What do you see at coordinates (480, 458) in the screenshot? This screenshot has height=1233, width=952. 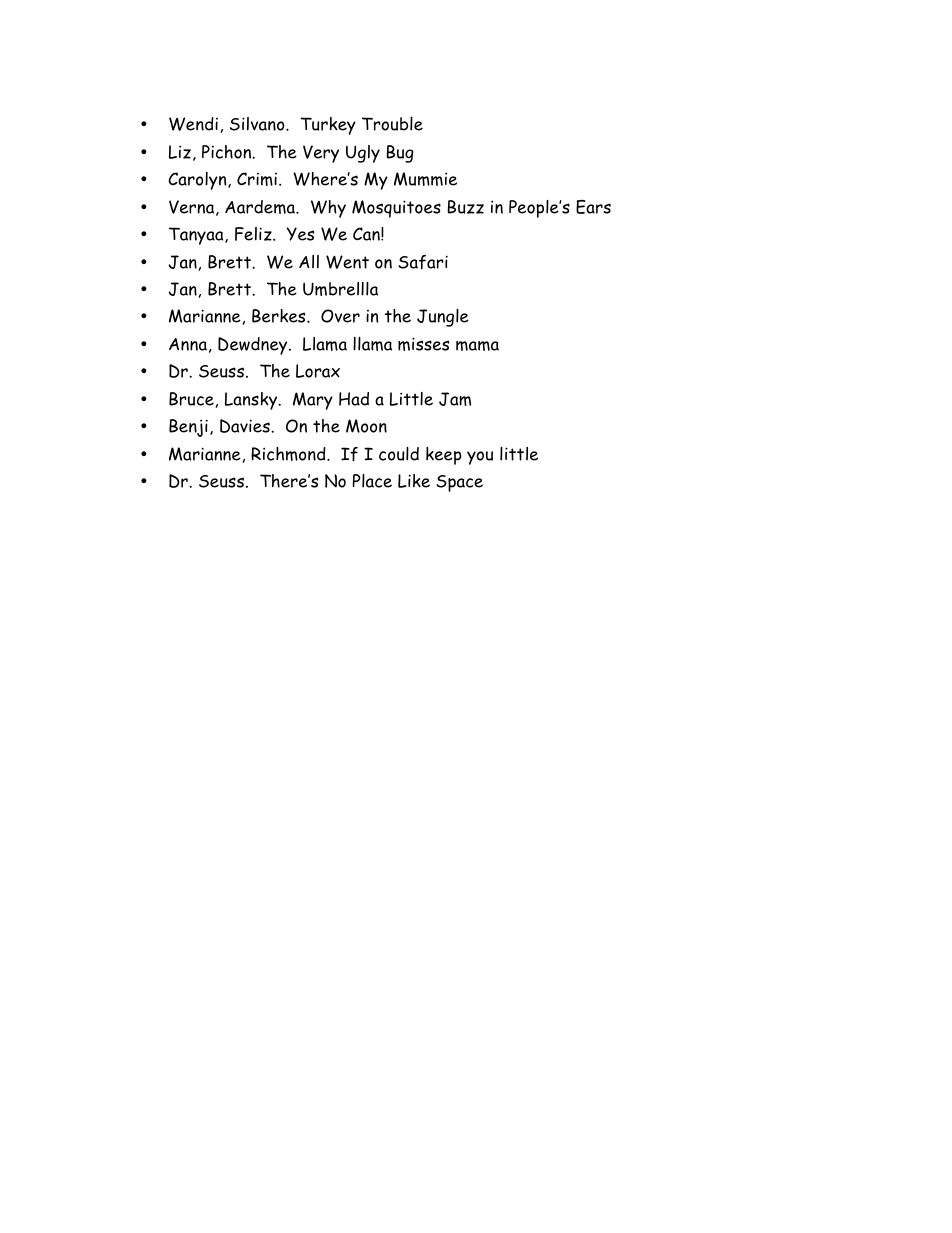 I see `you` at bounding box center [480, 458].
